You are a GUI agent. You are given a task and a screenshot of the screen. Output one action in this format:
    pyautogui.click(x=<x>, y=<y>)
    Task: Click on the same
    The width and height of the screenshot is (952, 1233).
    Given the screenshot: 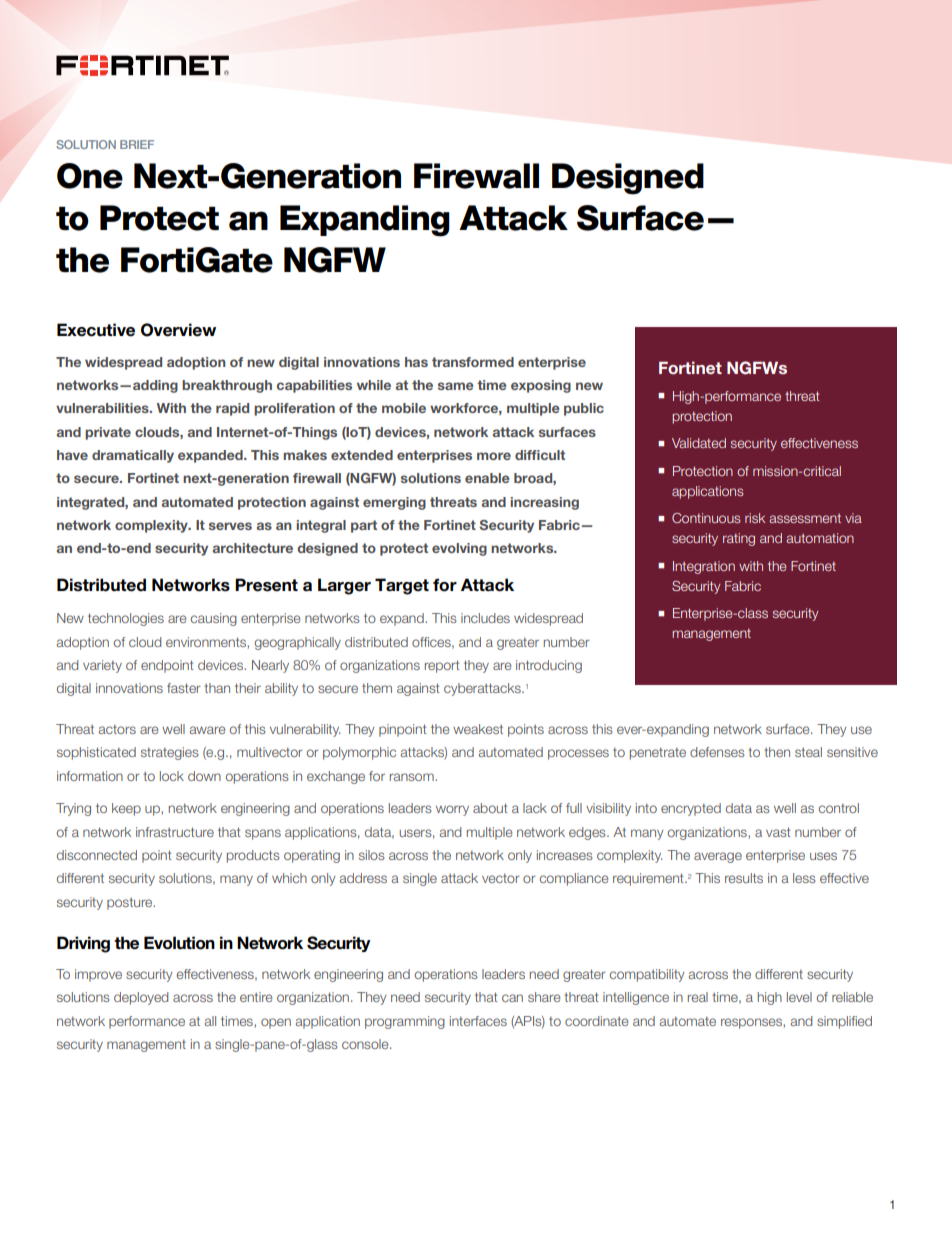 What is the action you would take?
    pyautogui.click(x=456, y=386)
